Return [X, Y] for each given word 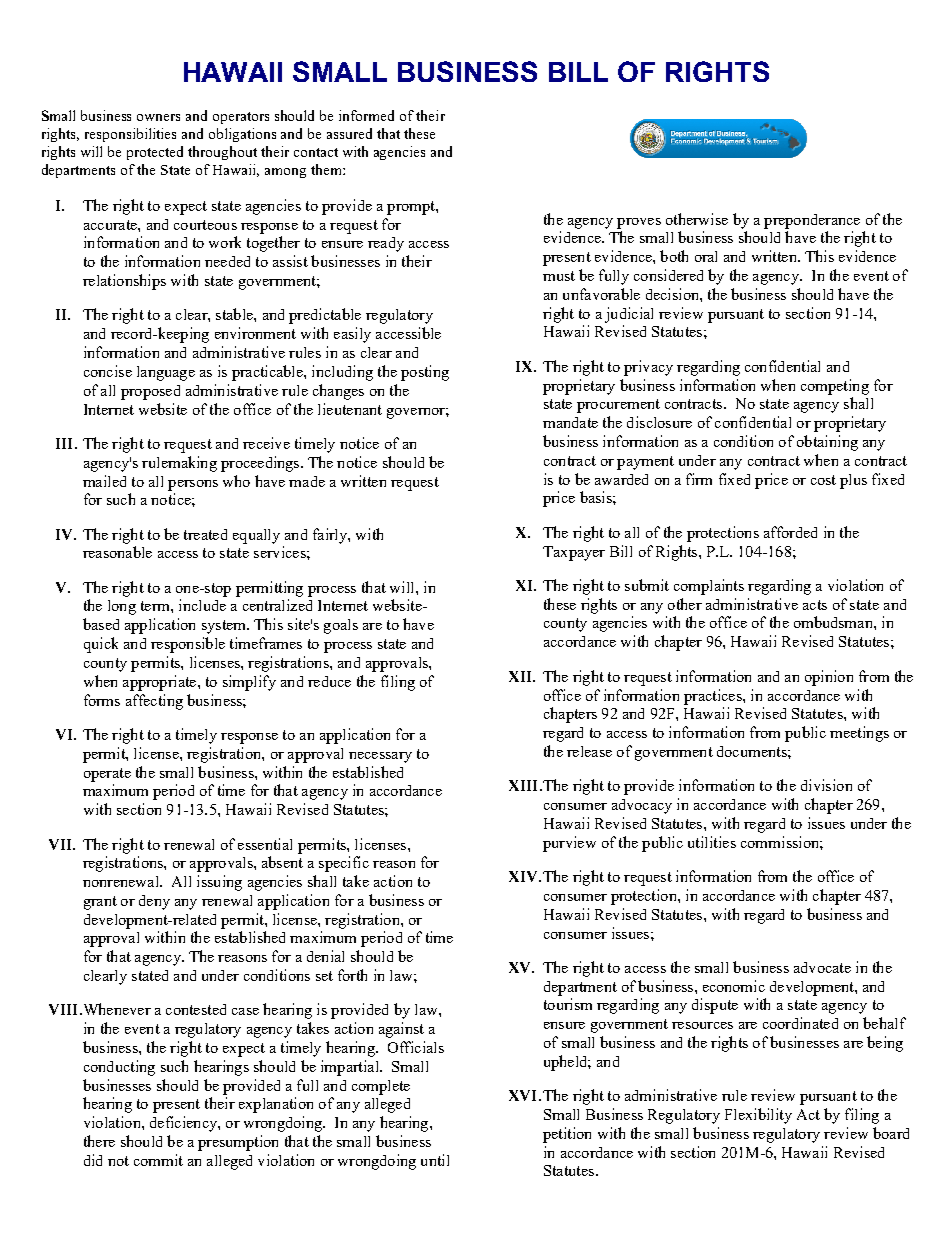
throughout [222, 153]
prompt [412, 208]
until [435, 1160]
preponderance [812, 221]
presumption [238, 1143]
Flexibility [758, 1116]
